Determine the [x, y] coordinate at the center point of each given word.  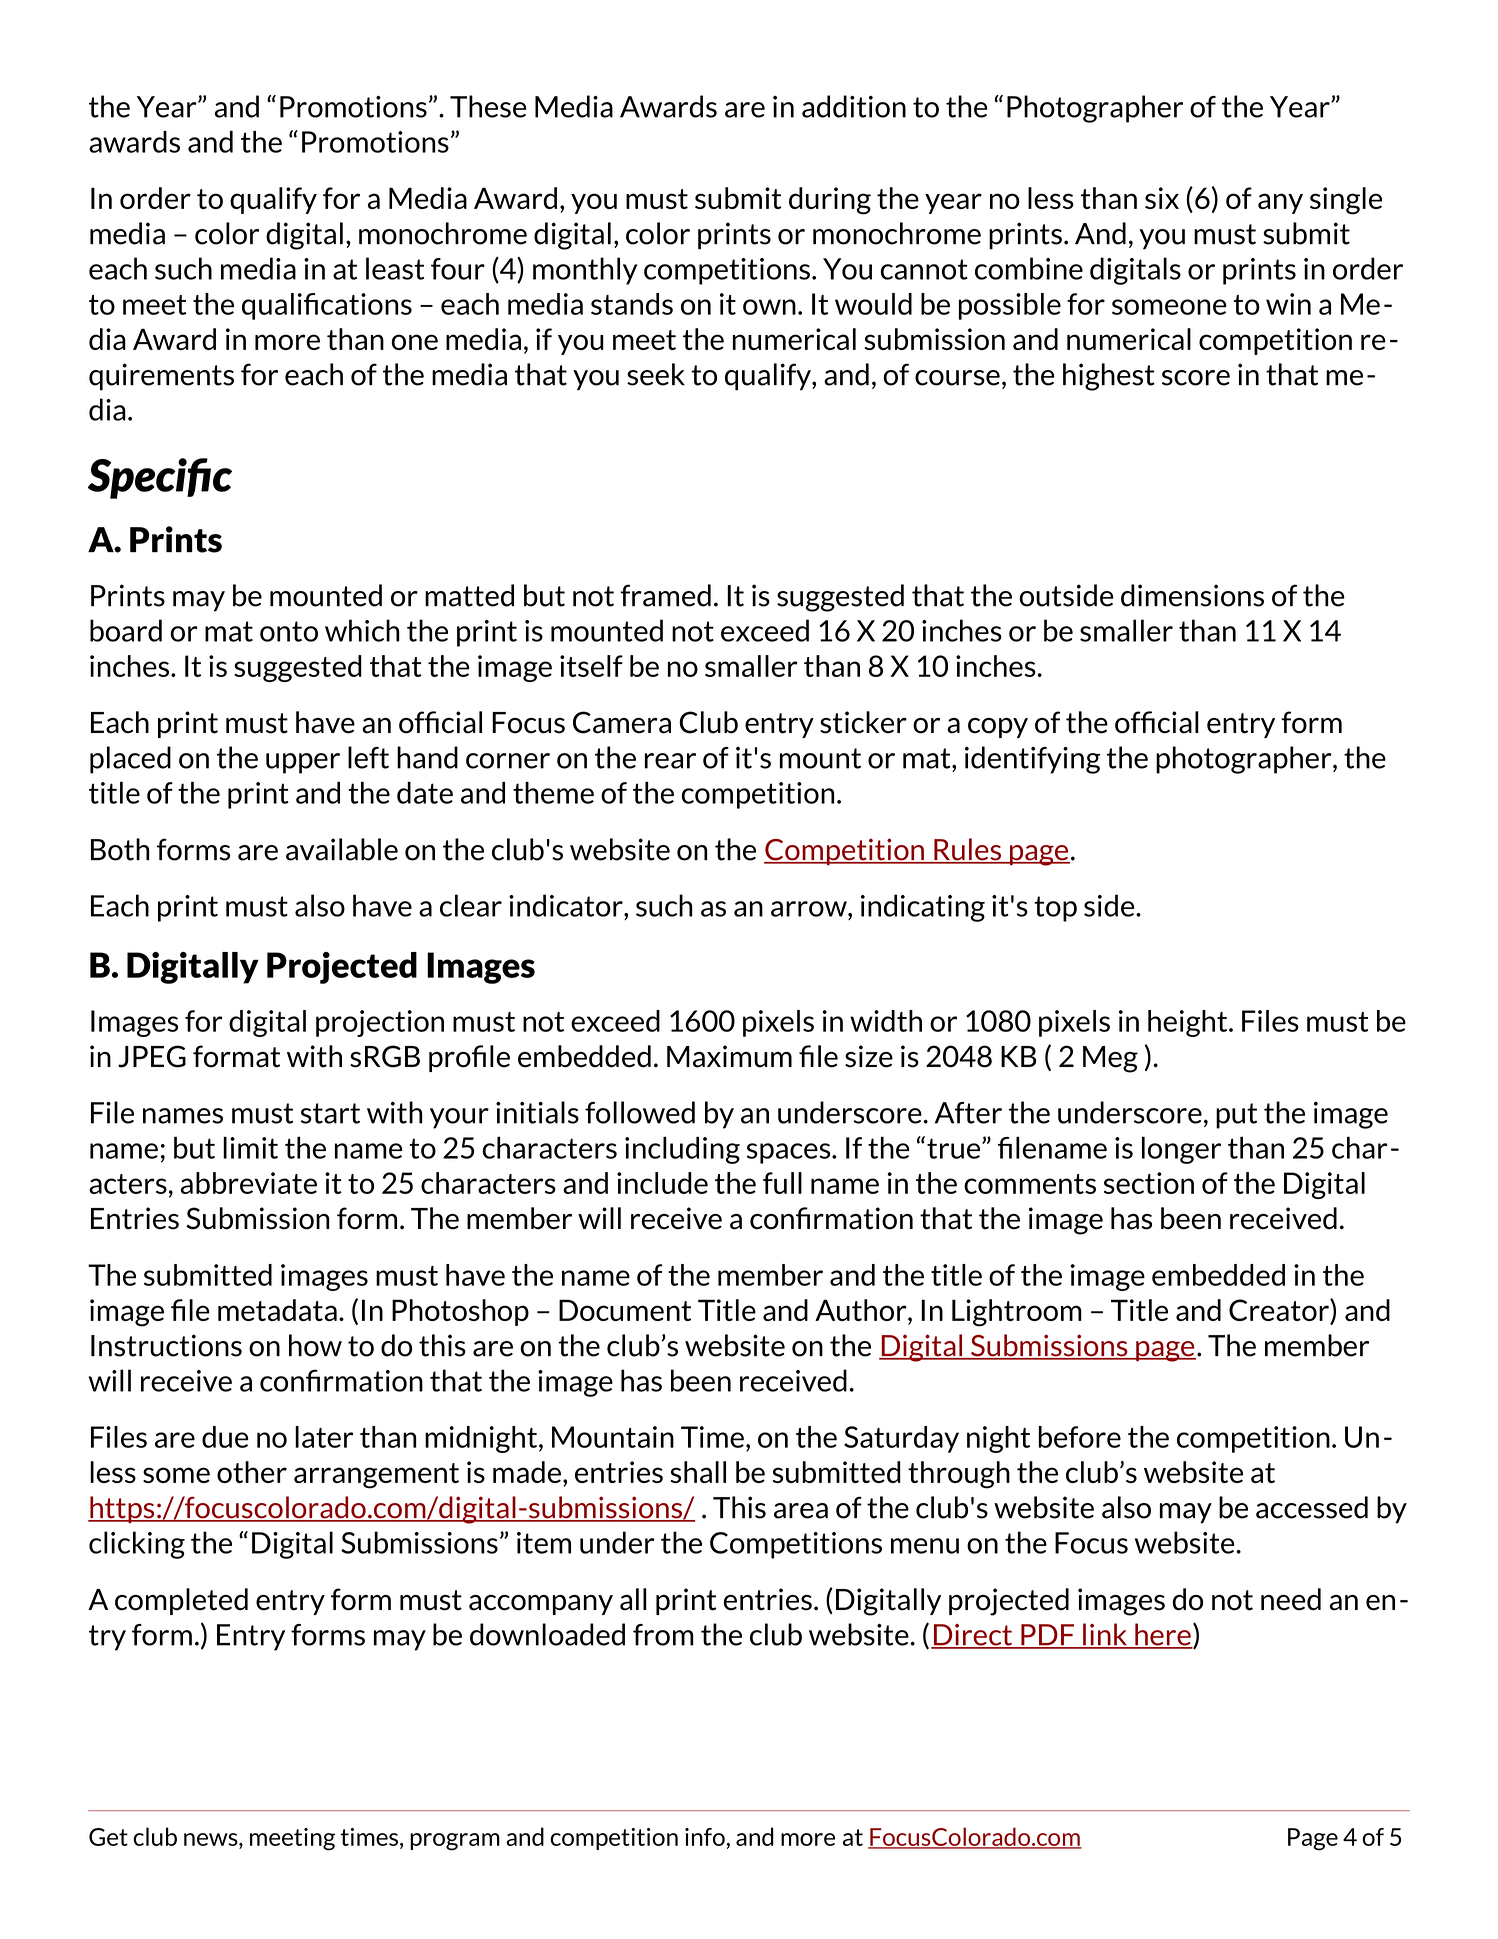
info [706, 1837]
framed [665, 595]
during [830, 201]
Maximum [729, 1056]
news [212, 1839]
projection [380, 1023]
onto [289, 631]
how [315, 1345]
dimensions [1192, 595]
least [395, 268]
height [1189, 1023]
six [1162, 198]
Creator [1280, 1310]
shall [698, 1472]
